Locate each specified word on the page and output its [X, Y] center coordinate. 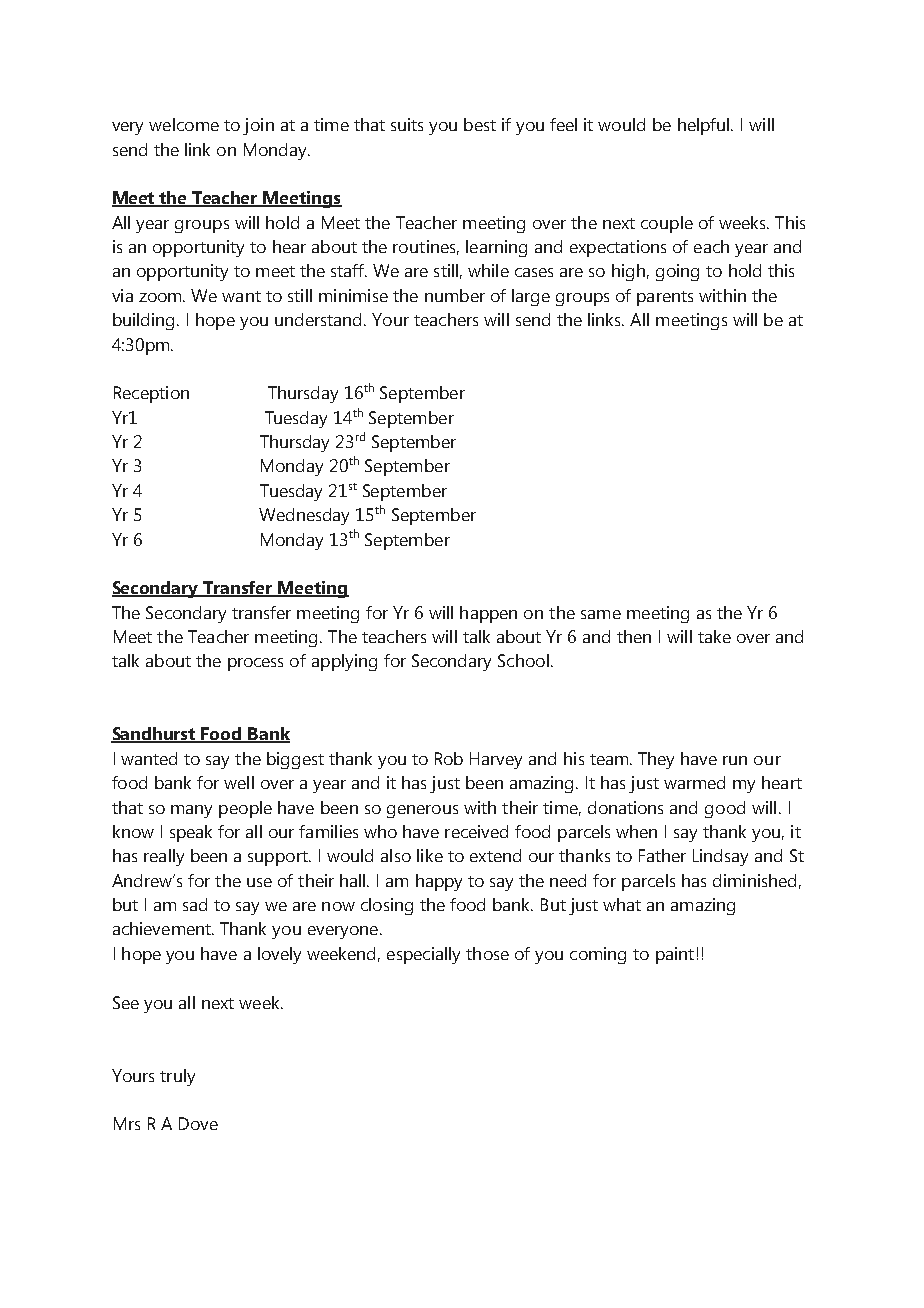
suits [407, 124]
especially [423, 955]
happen [488, 614]
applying [344, 662]
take [714, 636]
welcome [184, 124]
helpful [705, 126]
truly [177, 1077]
